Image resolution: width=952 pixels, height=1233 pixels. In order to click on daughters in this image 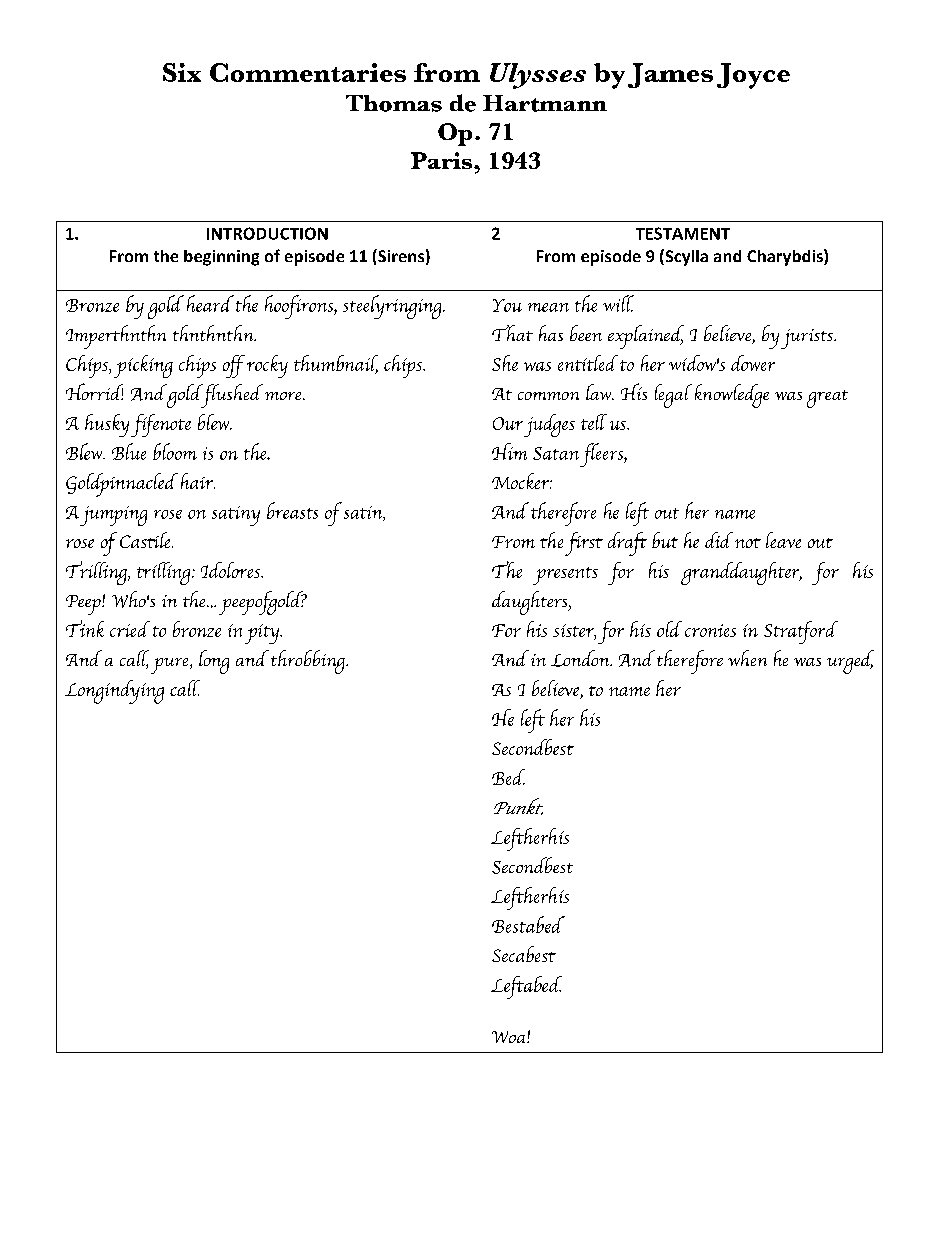, I will do `click(531, 603)`.
